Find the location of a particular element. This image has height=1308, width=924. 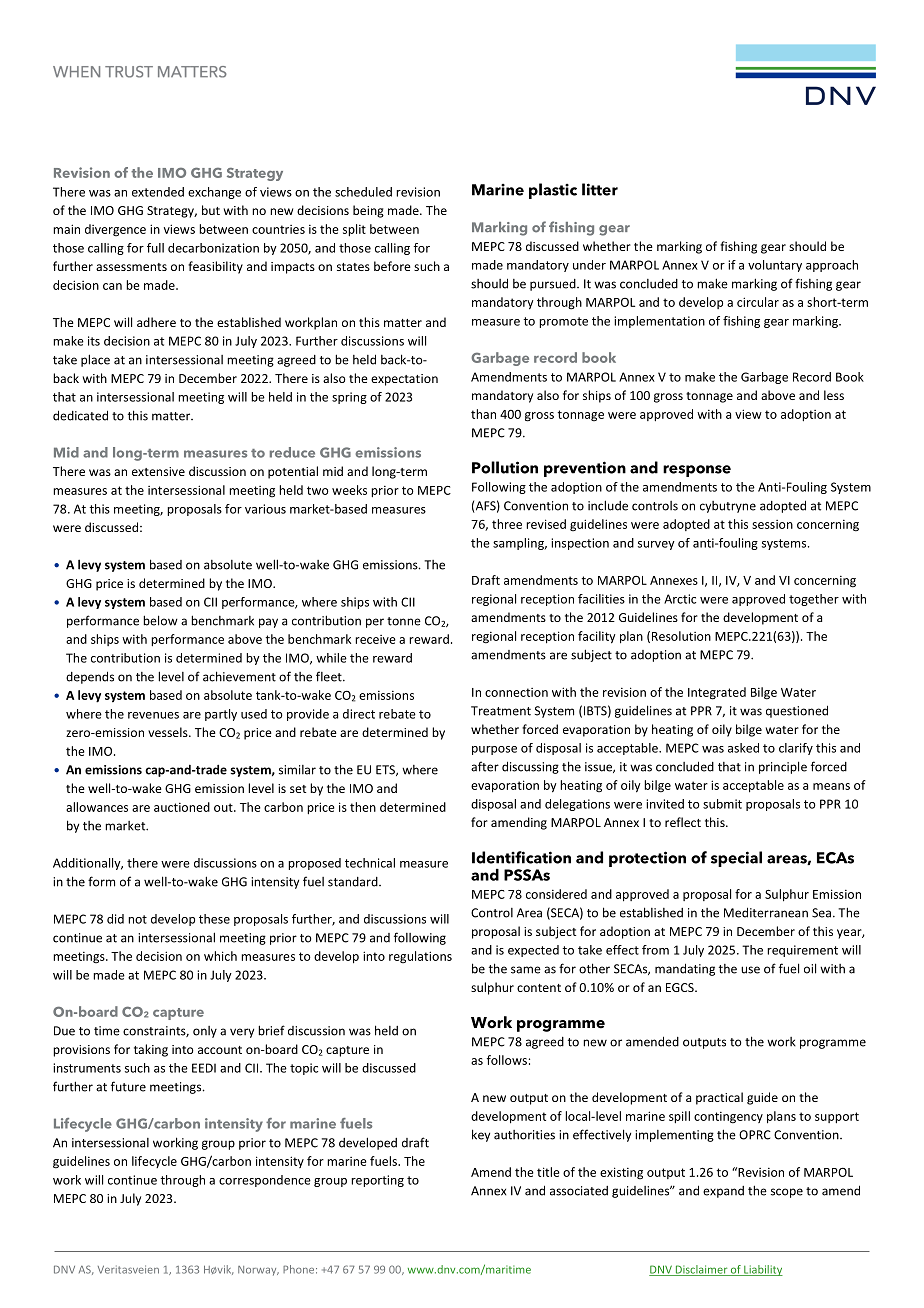

asked is located at coordinates (743, 748).
